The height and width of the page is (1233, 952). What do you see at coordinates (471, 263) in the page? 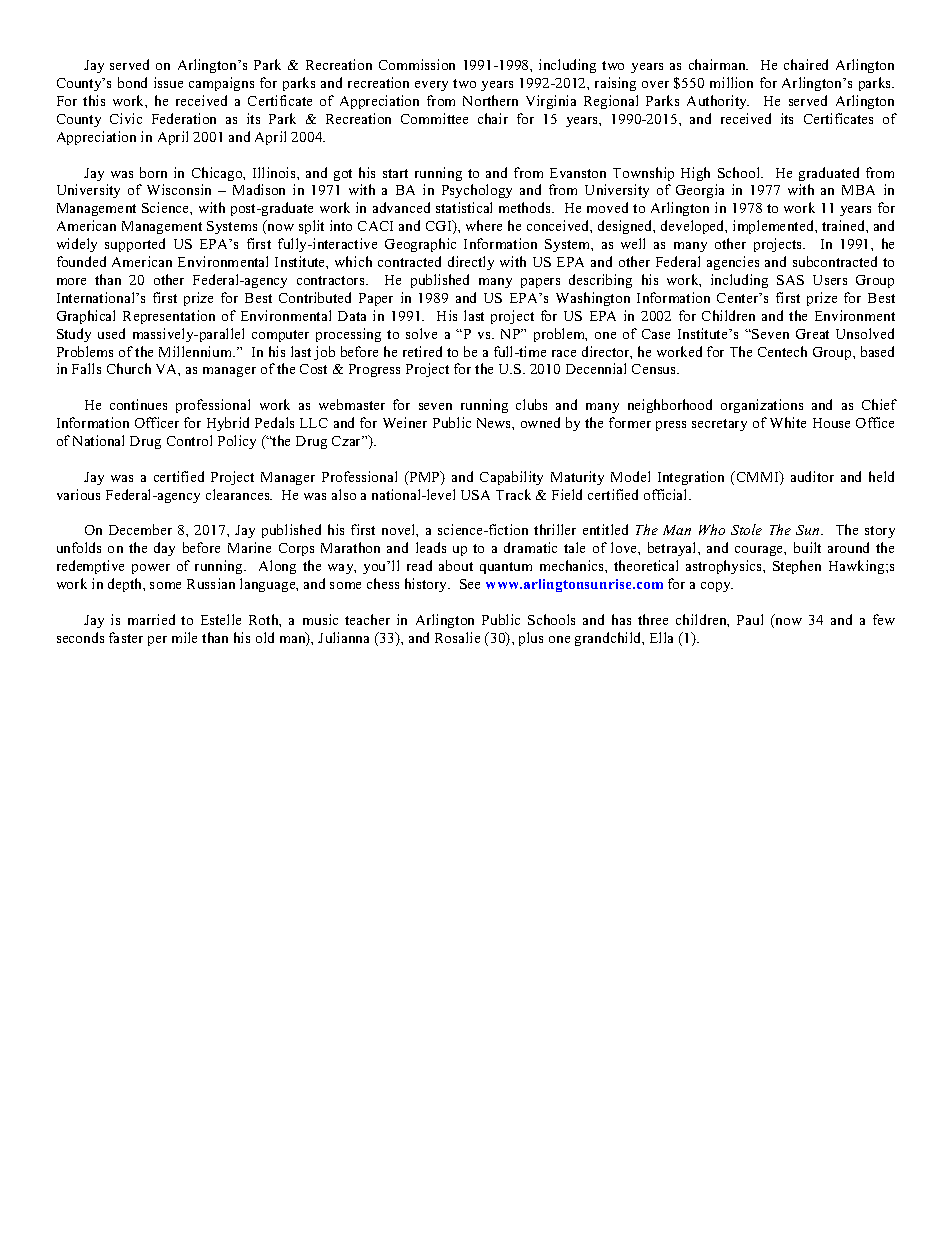
I see `directly` at bounding box center [471, 263].
